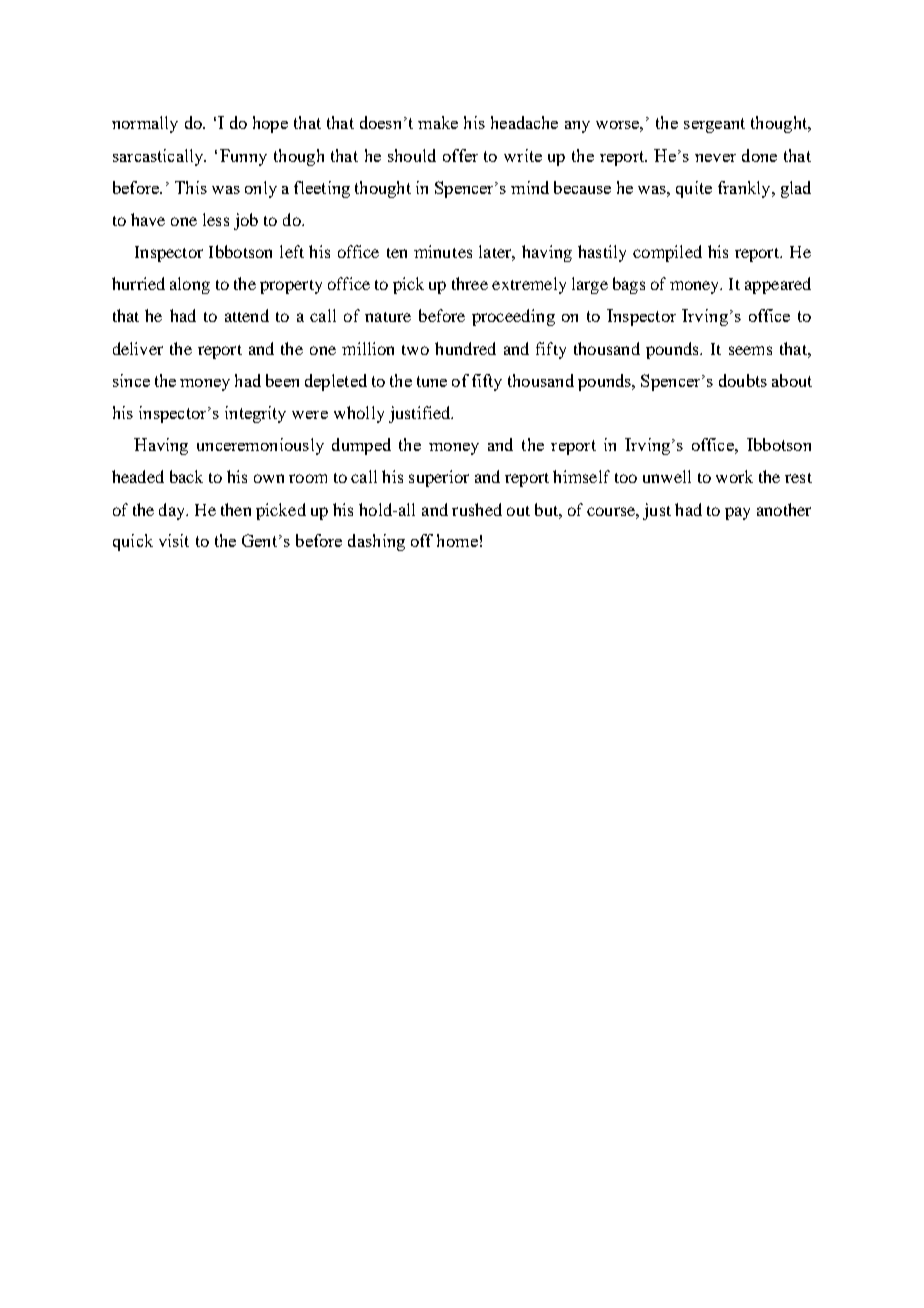  I want to click on along, so click(190, 285).
